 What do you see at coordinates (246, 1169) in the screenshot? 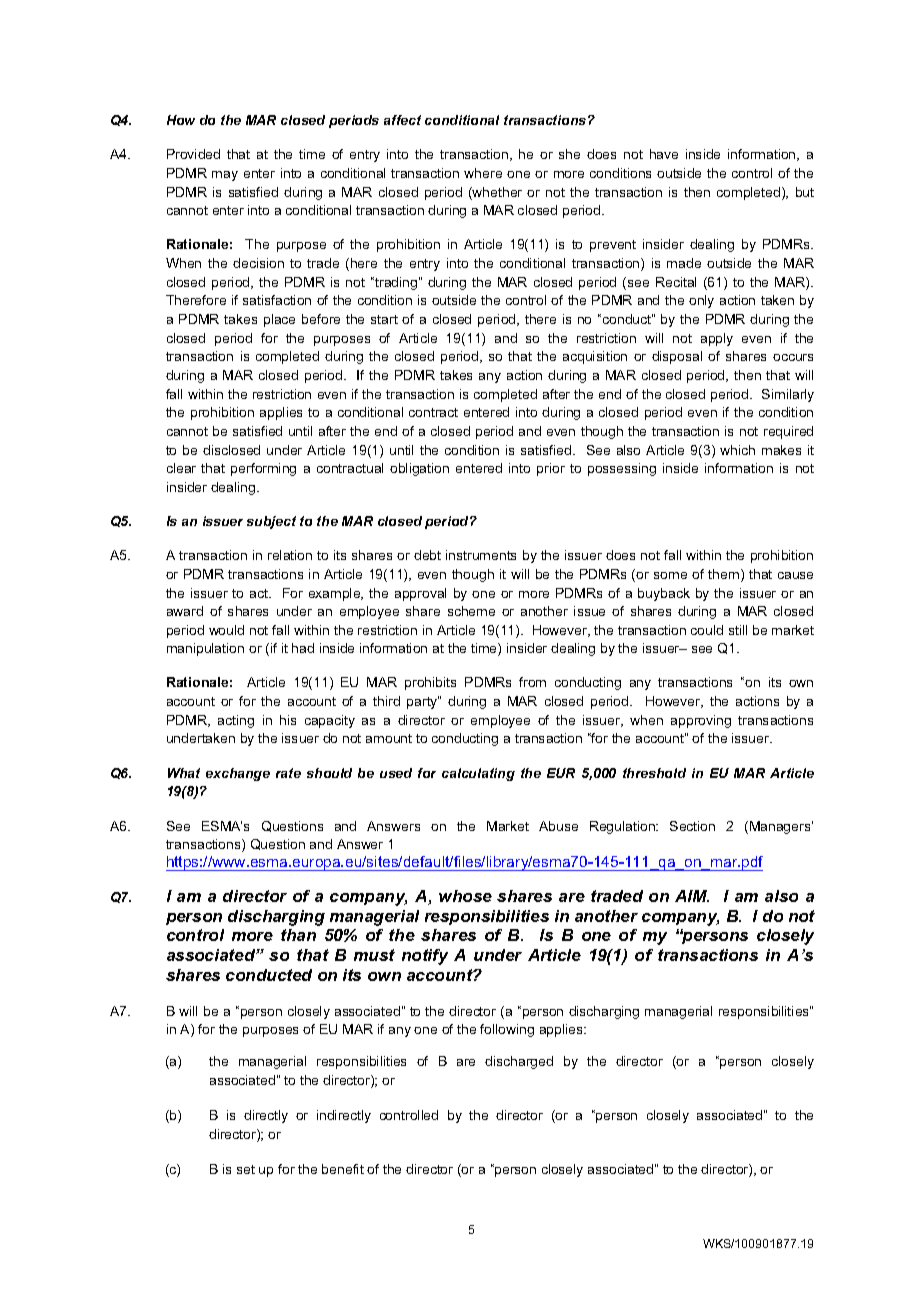
I see `set` at bounding box center [246, 1169].
